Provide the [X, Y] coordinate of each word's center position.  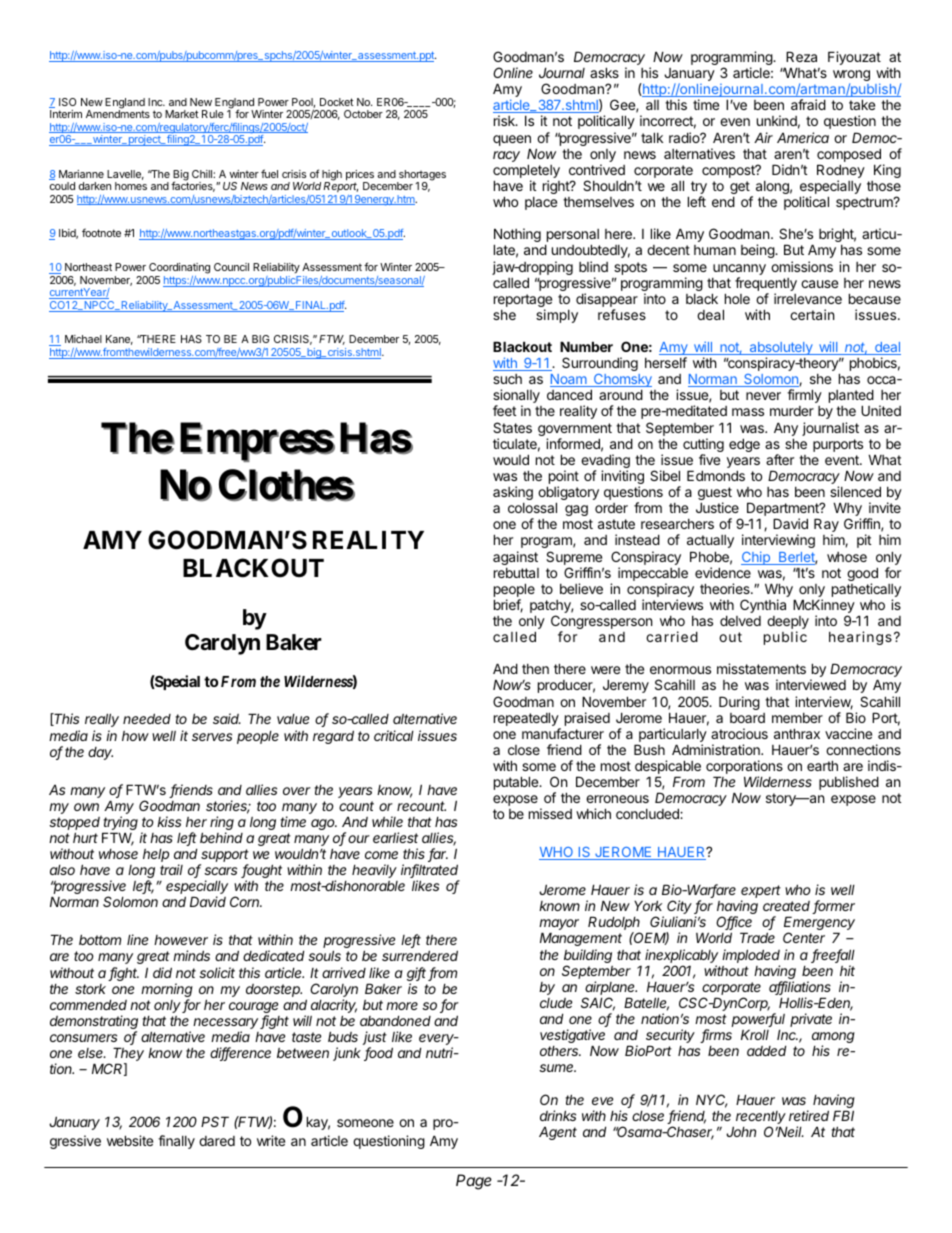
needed [147, 718]
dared [217, 1141]
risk [505, 120]
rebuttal [516, 573]
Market [182, 114]
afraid [808, 104]
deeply [788, 624]
